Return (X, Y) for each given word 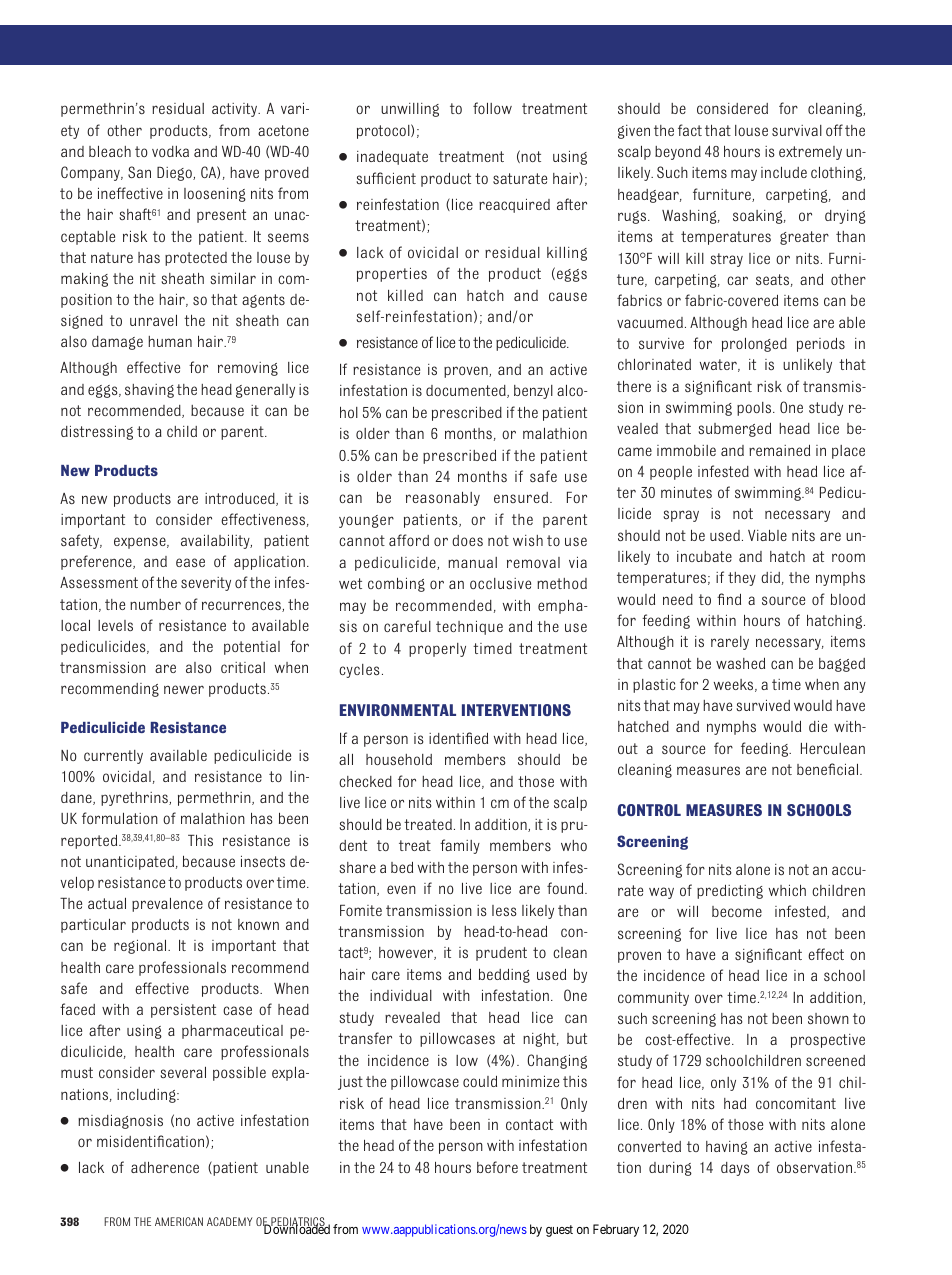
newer (184, 689)
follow (492, 108)
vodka (170, 151)
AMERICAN (179, 1221)
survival (797, 130)
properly (437, 650)
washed (740, 663)
